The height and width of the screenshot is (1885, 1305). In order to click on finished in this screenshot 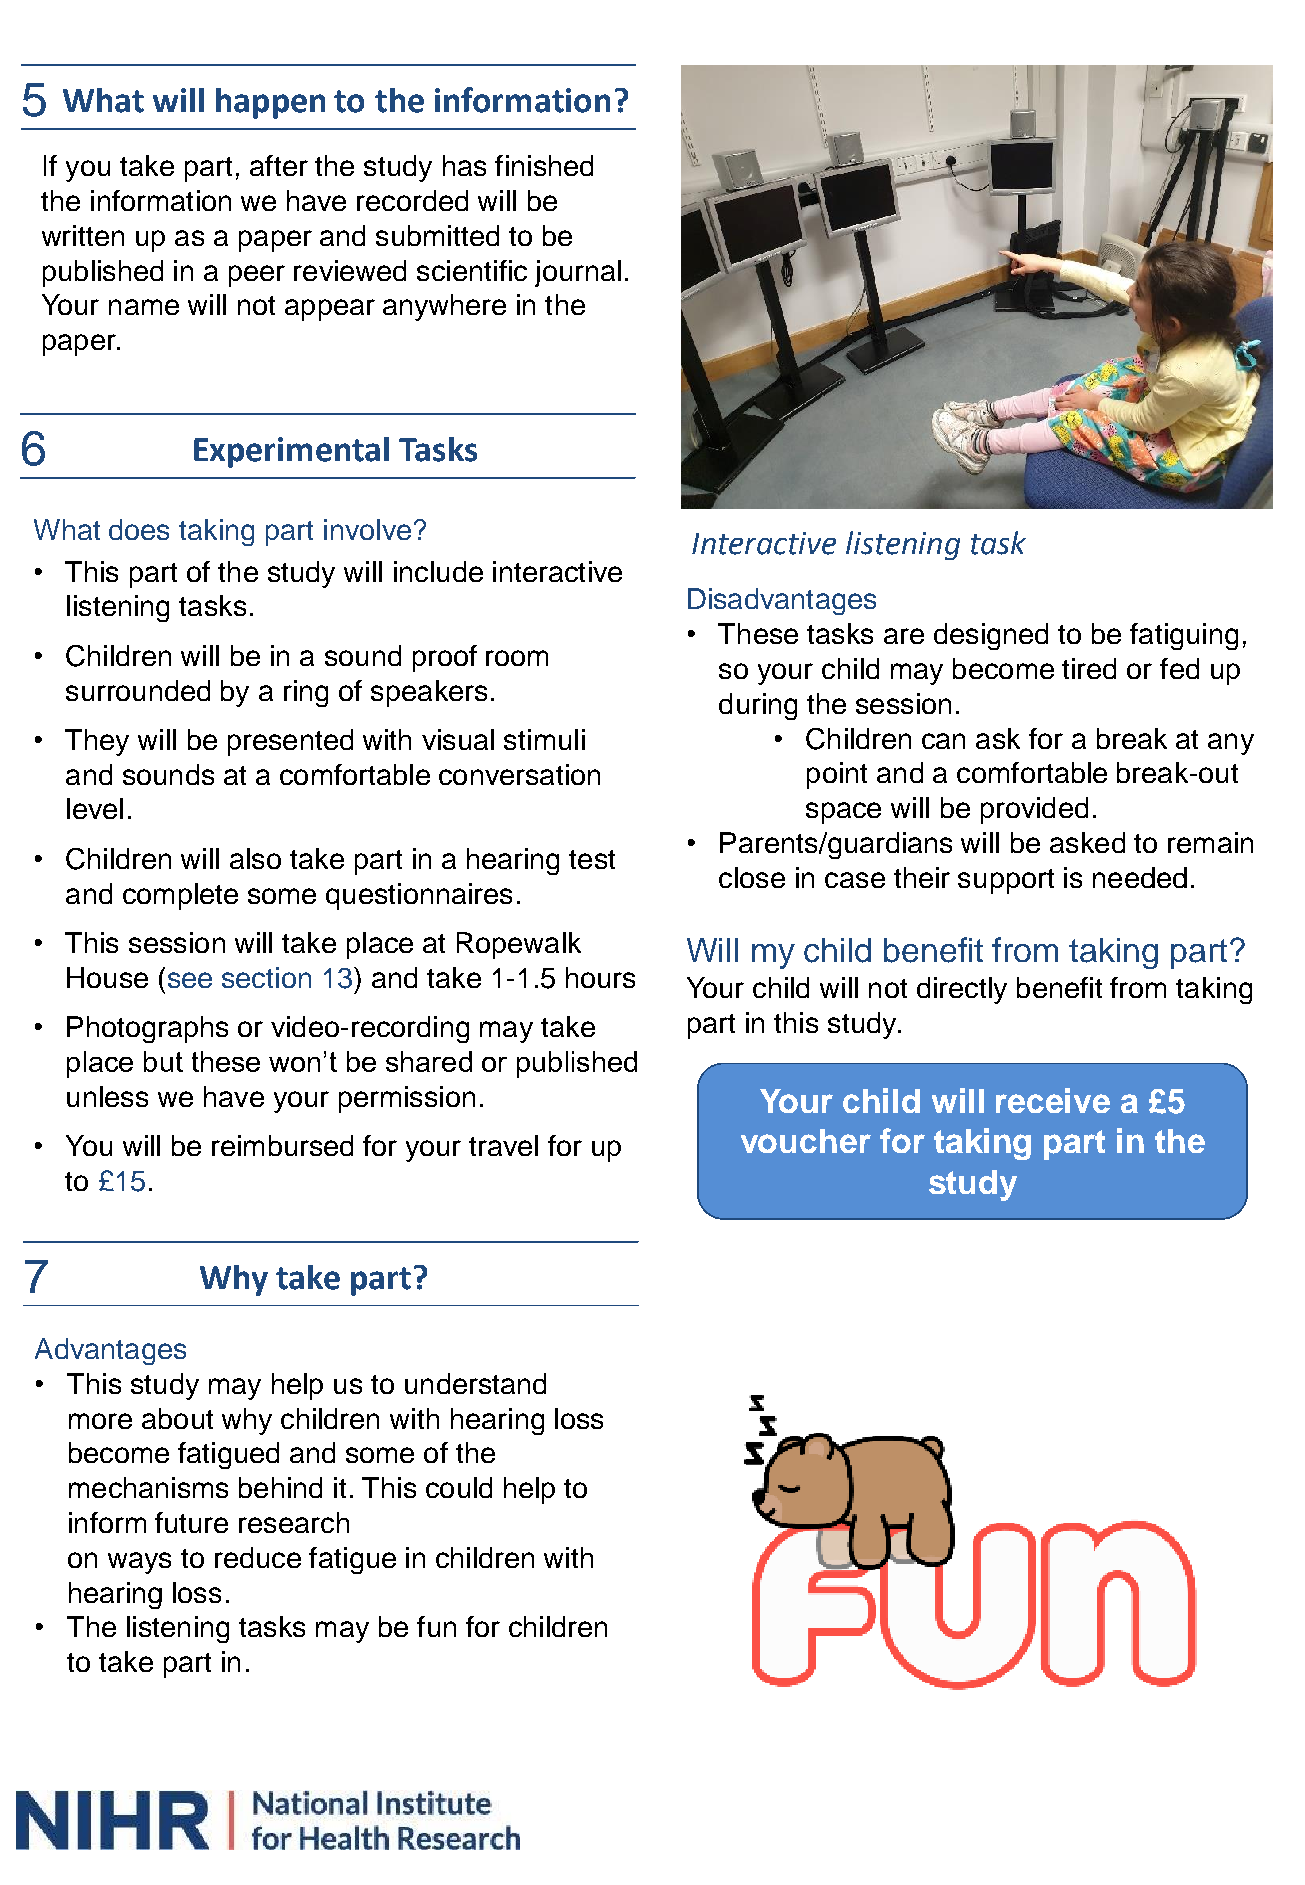, I will do `click(544, 165)`.
